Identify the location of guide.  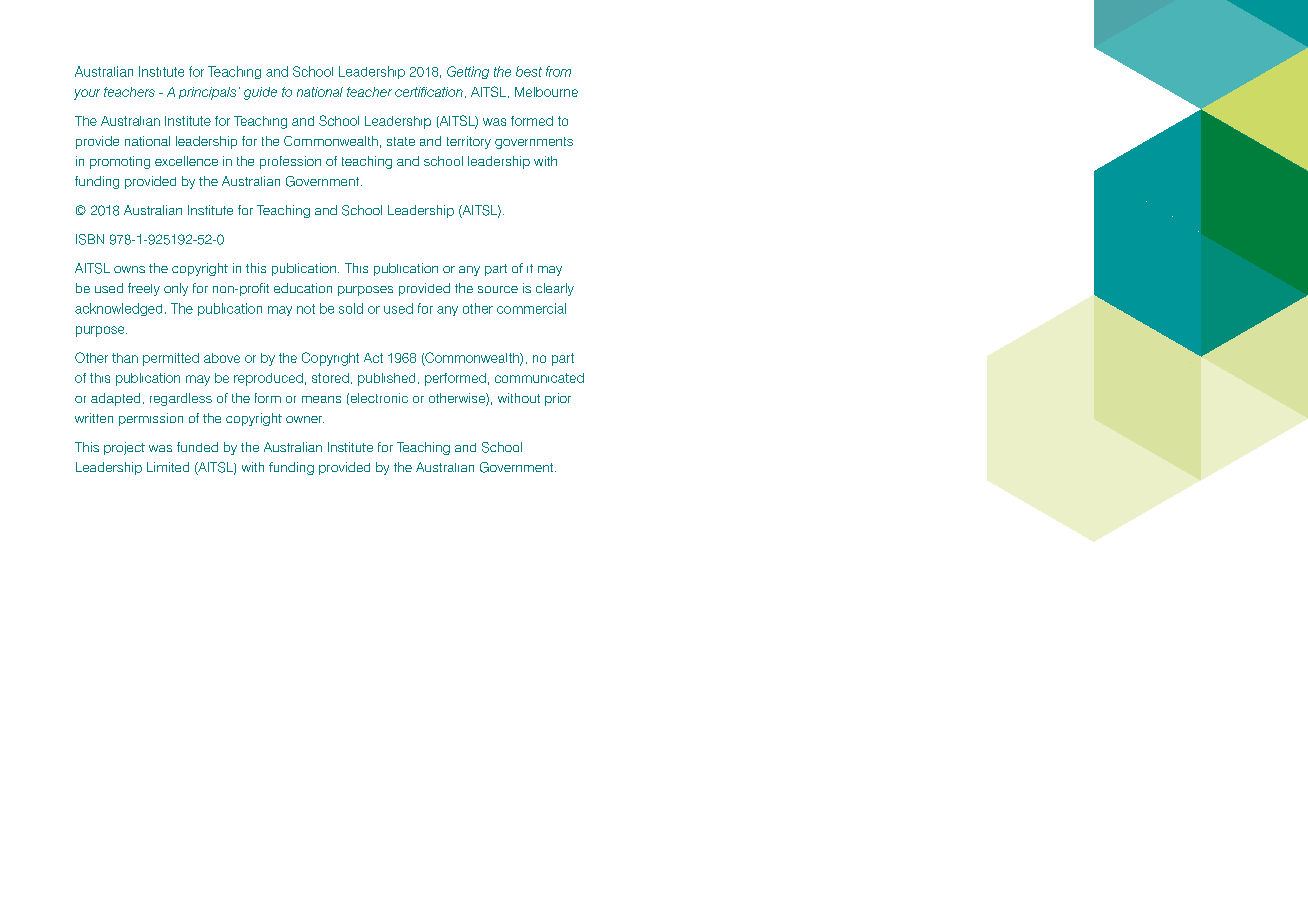
(260, 93).
